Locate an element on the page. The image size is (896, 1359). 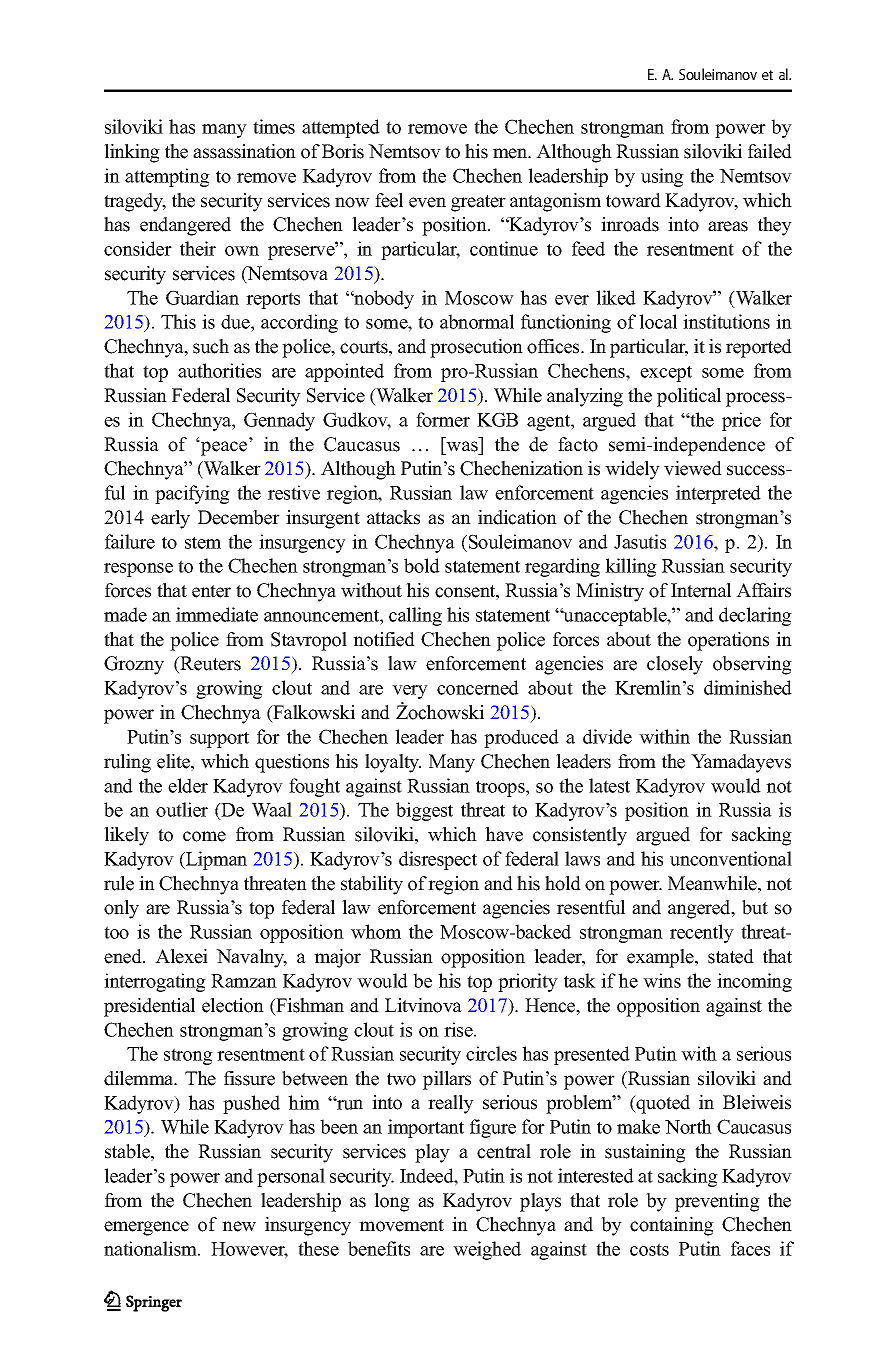
concerned is located at coordinates (478, 687).
